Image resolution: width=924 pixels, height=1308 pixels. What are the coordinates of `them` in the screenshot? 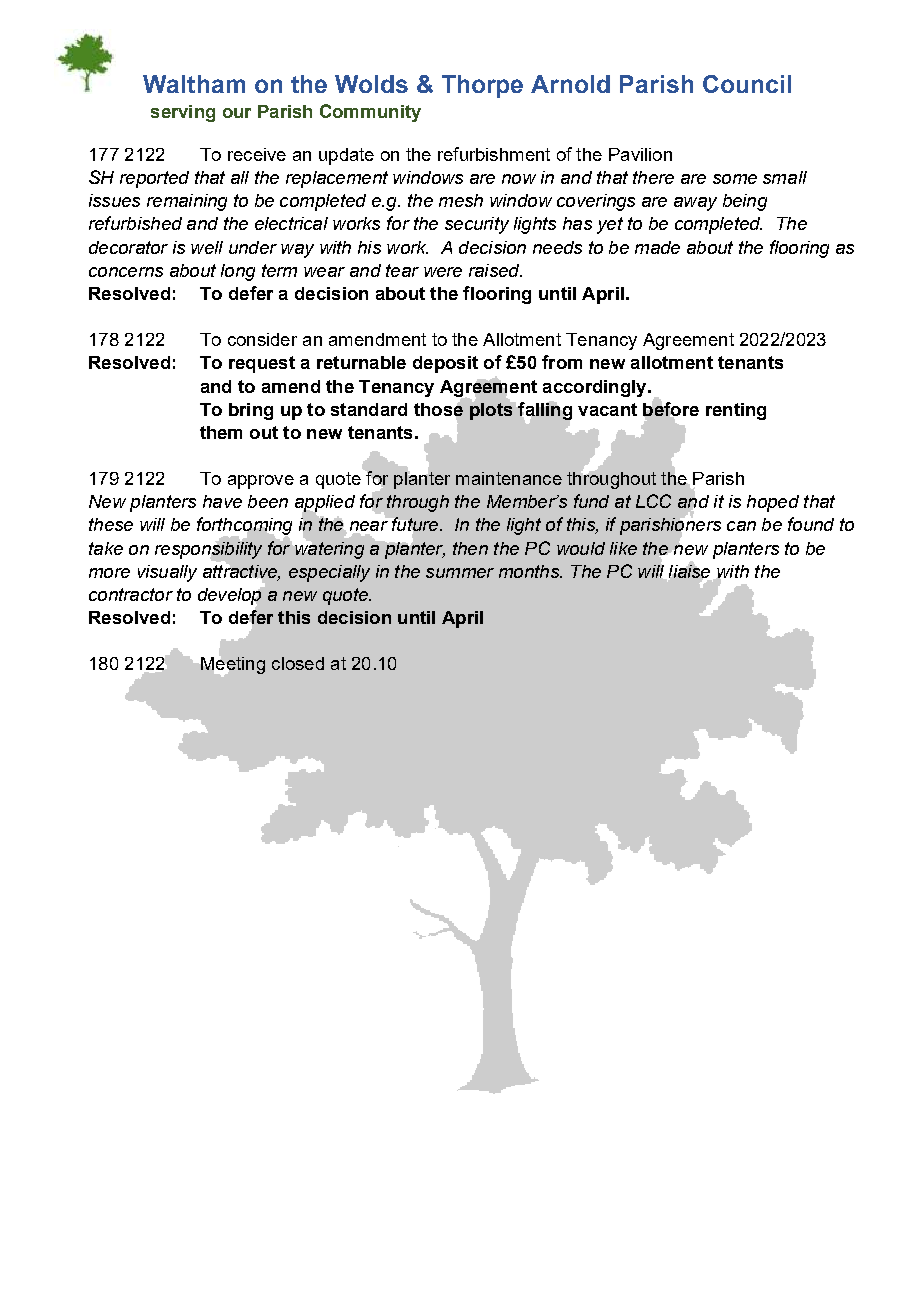 It's located at (221, 432).
